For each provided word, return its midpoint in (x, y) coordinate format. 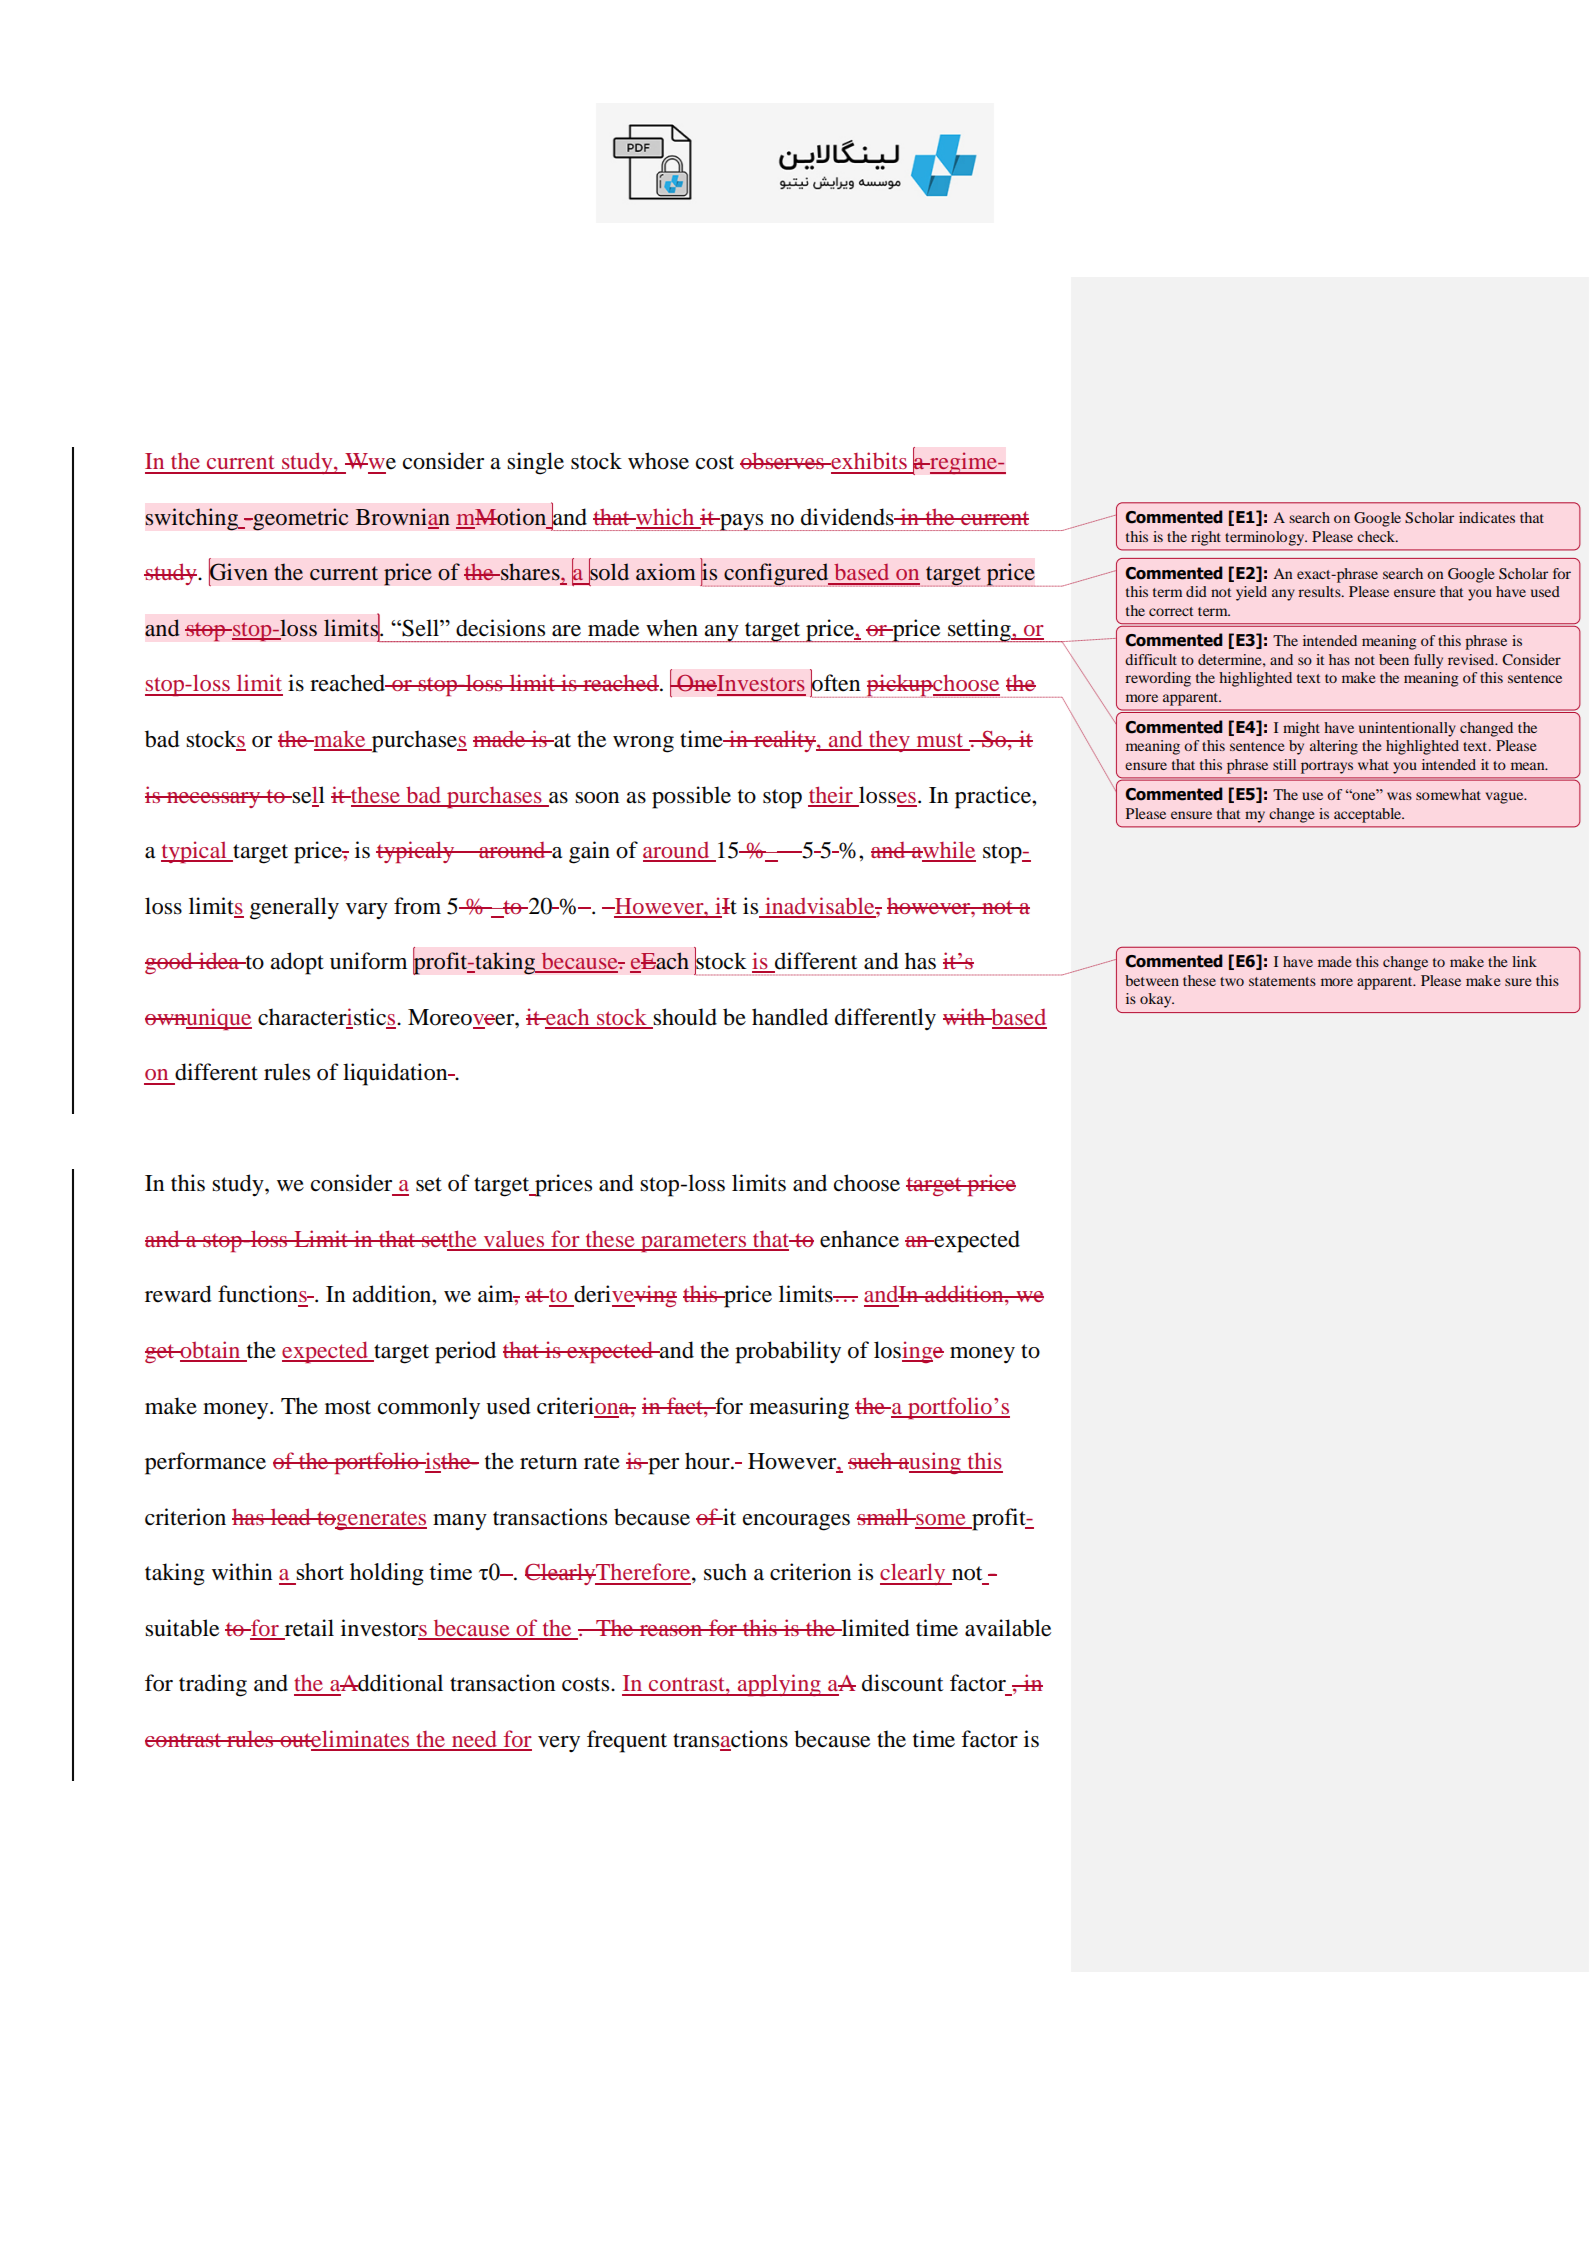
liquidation (396, 1074)
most (348, 1407)
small (884, 1516)
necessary (214, 800)
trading (213, 1685)
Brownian (403, 518)
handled (790, 1017)
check (1377, 536)
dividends (848, 517)
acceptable (1369, 815)
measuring (799, 1408)
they (890, 741)
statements (1282, 981)
